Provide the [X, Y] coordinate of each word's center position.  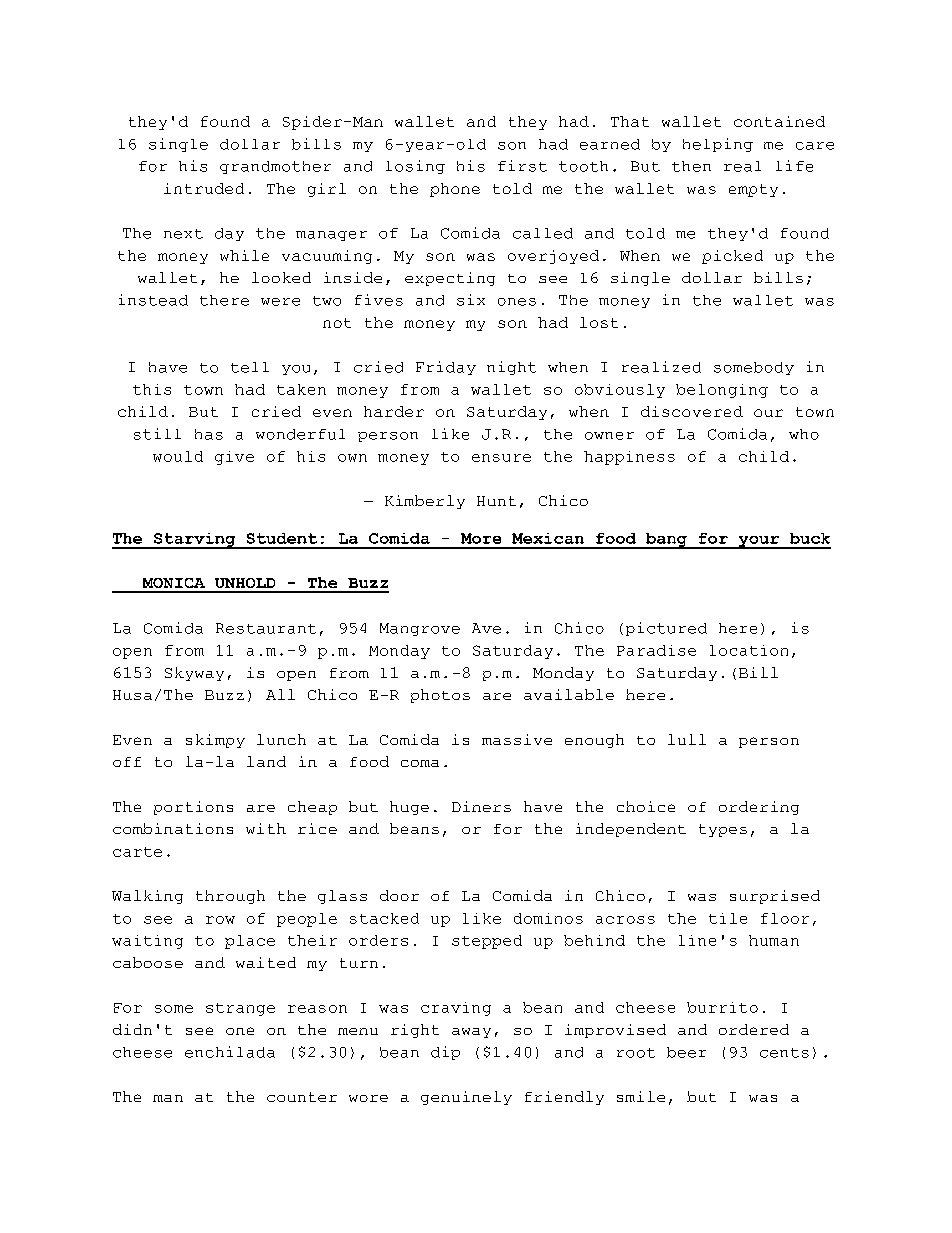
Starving [195, 541]
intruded [204, 188]
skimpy [215, 741]
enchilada [230, 1052]
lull [687, 739]
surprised [775, 897]
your [758, 542]
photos [440, 696]
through [230, 897]
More [481, 538]
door [399, 895]
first [522, 166]
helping [718, 145]
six [471, 300]
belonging [722, 391]
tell [250, 367]
